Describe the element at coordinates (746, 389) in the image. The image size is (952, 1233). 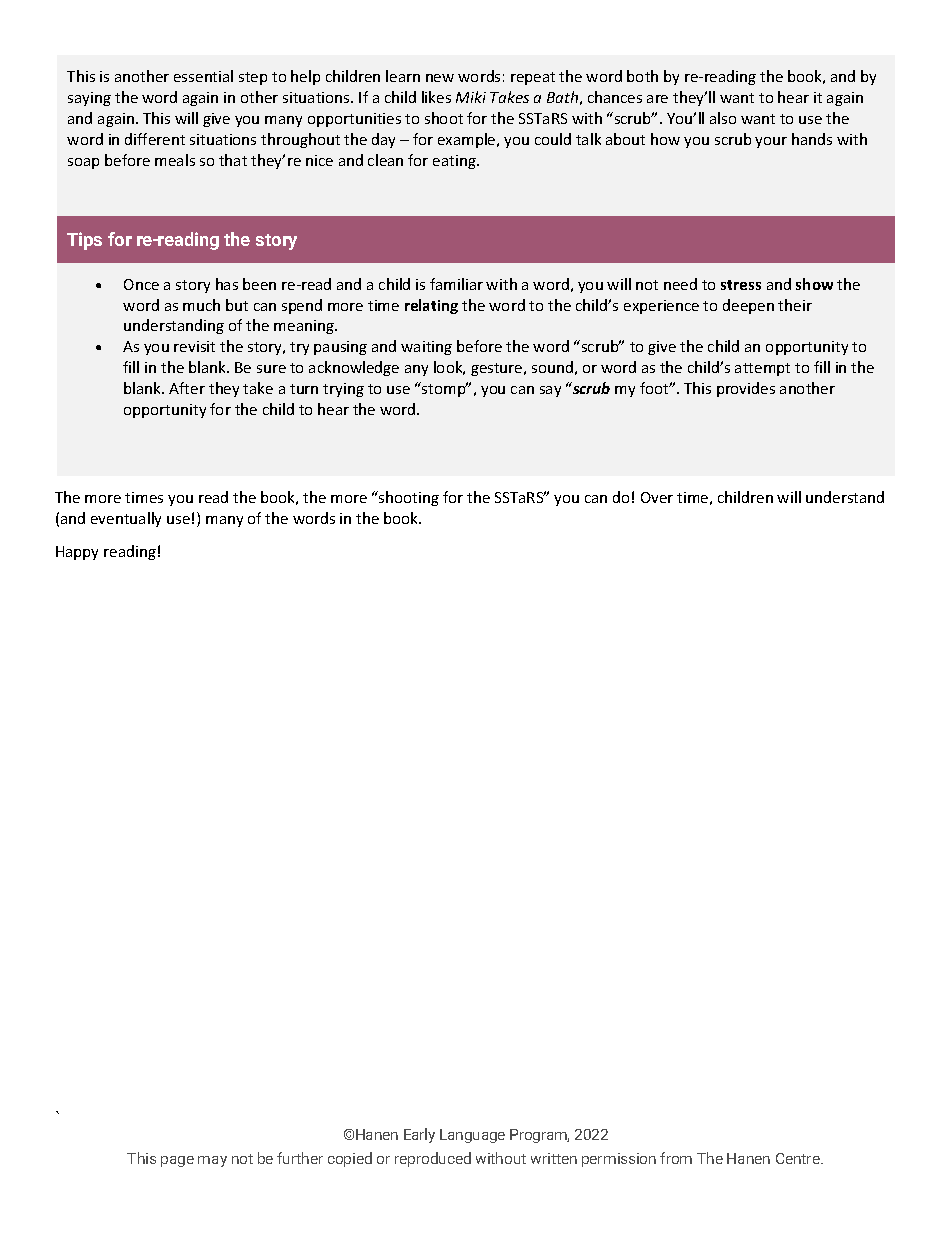
I see `provides` at that location.
